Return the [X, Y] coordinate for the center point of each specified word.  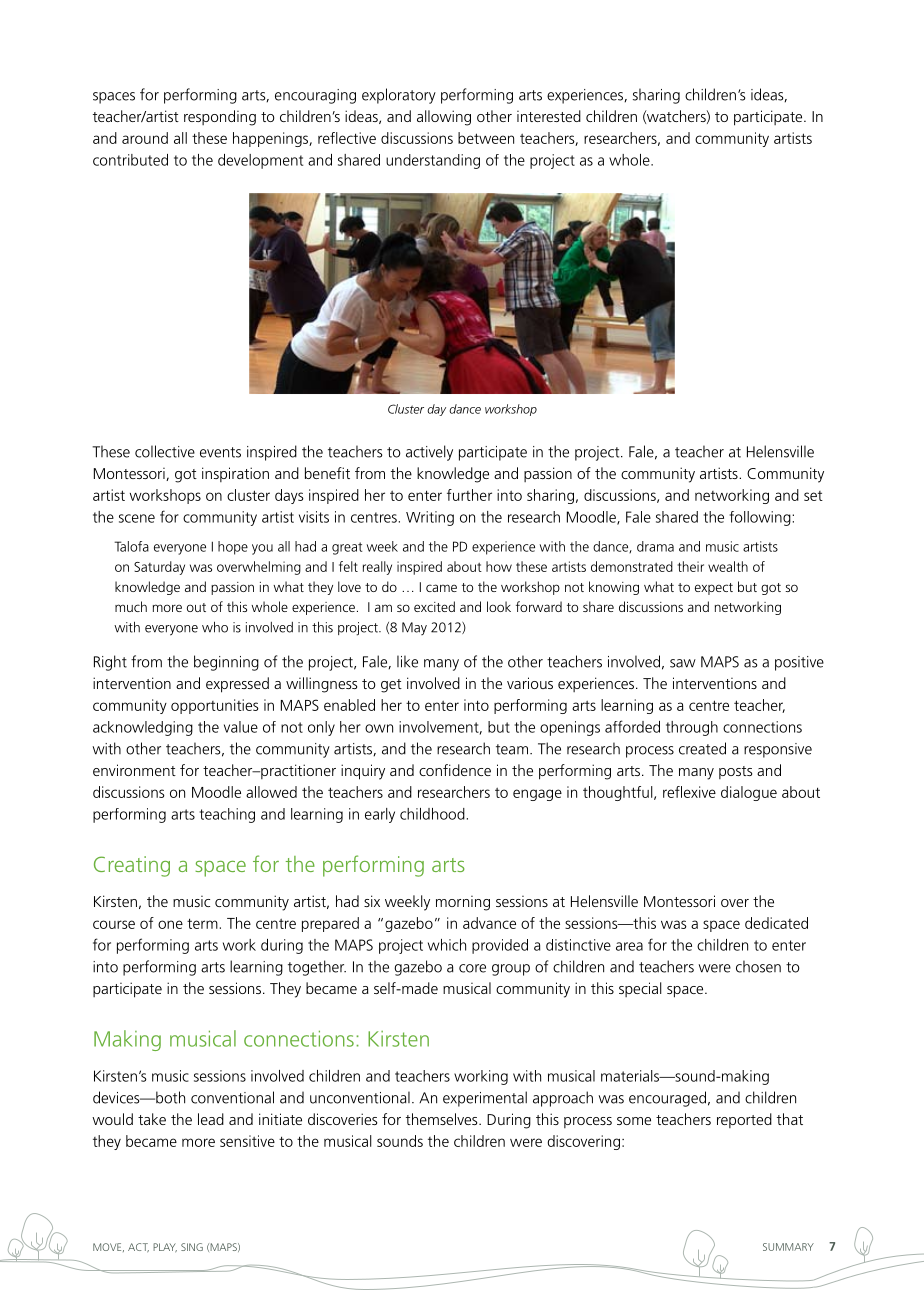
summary [788, 1247]
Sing [192, 1247]
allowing [444, 118]
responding [220, 118]
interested [549, 116]
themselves [443, 1119]
